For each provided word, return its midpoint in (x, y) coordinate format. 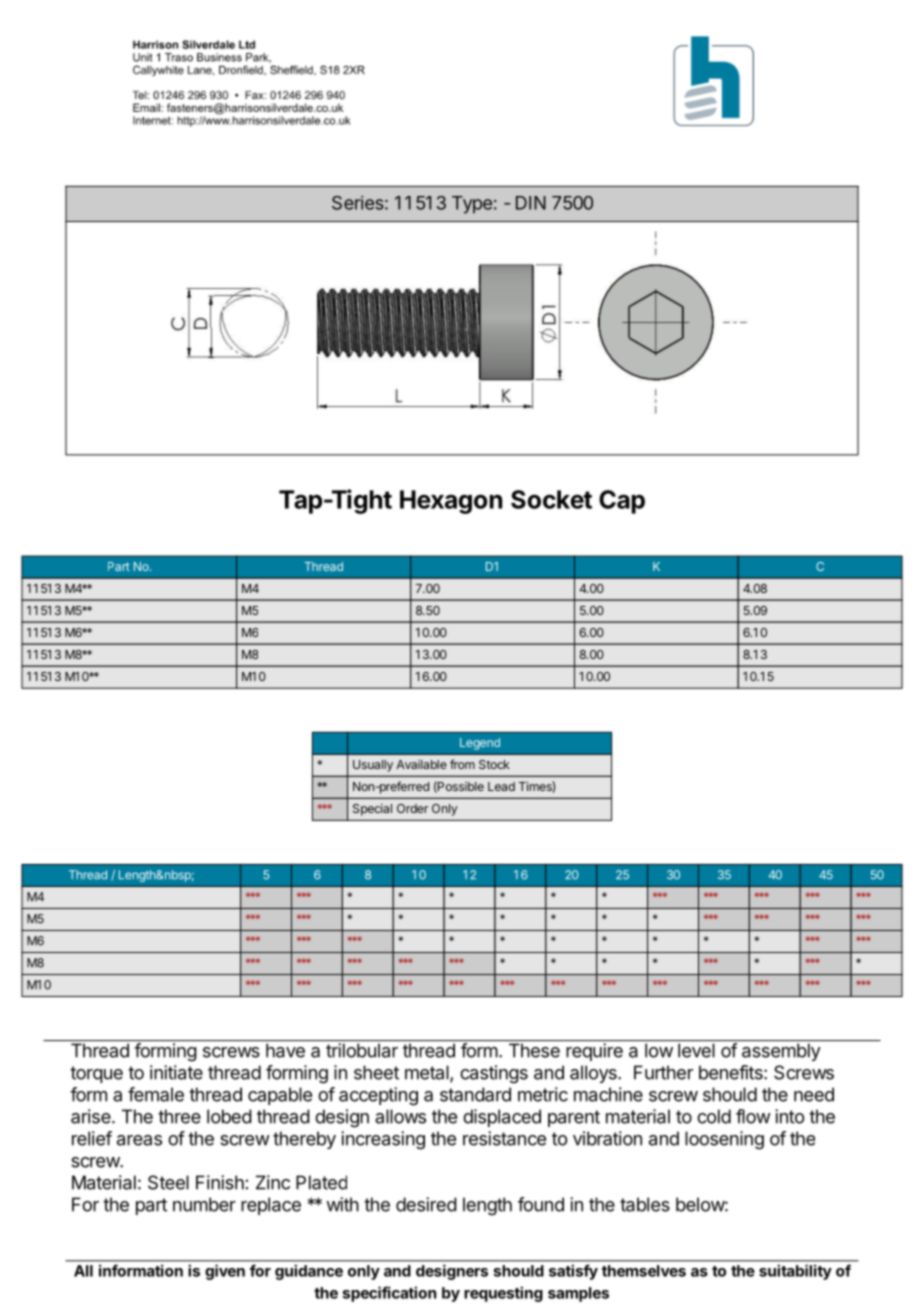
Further (663, 1072)
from (462, 764)
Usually (373, 766)
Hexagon (451, 502)
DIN (531, 203)
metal (428, 1073)
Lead (501, 786)
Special (372, 810)
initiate (176, 1072)
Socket (551, 499)
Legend (480, 744)
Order (412, 808)
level (696, 1050)
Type (472, 205)
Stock (494, 764)
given (225, 1272)
